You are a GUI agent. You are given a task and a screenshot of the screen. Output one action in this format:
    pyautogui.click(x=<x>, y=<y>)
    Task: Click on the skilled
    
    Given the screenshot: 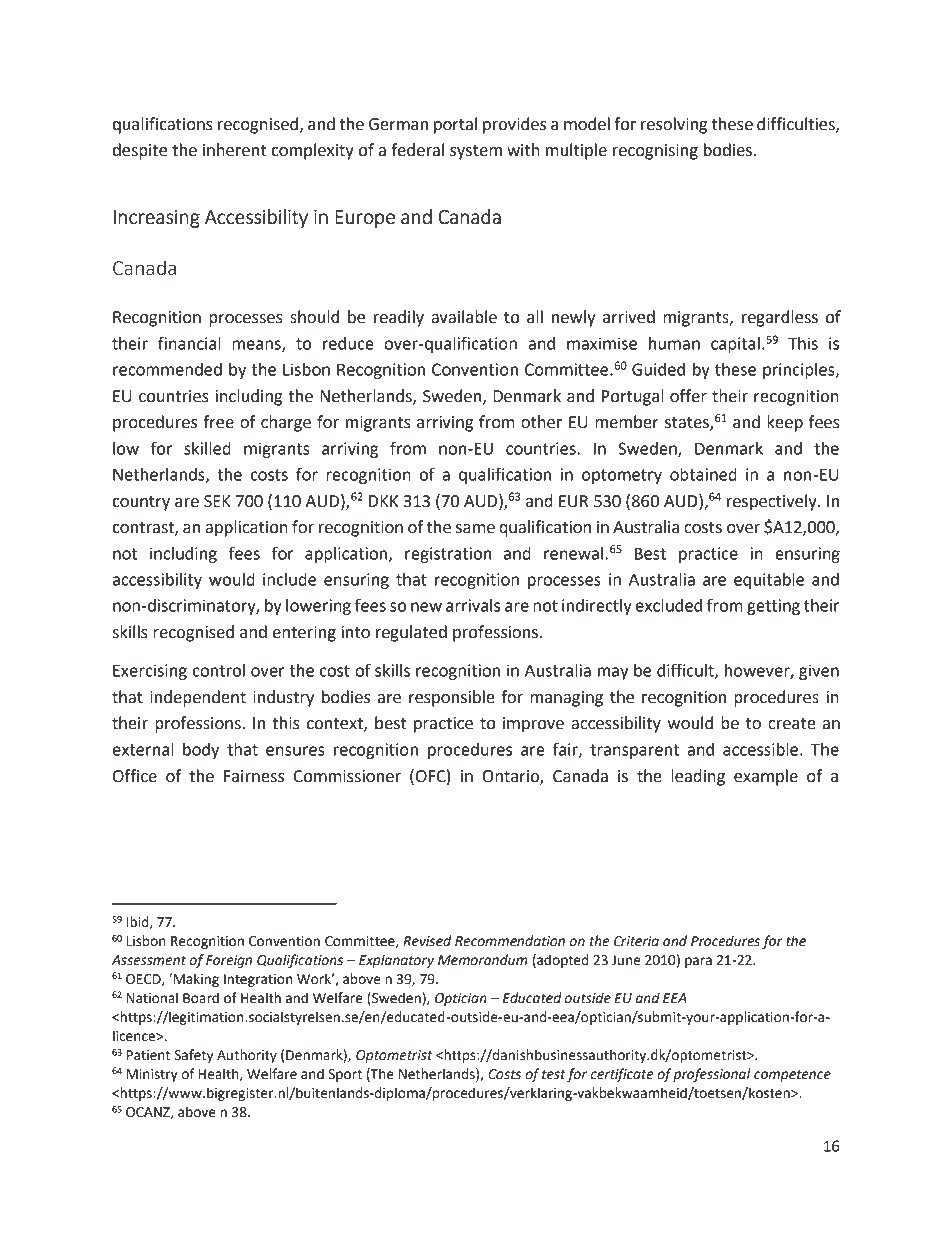 What is the action you would take?
    pyautogui.click(x=207, y=448)
